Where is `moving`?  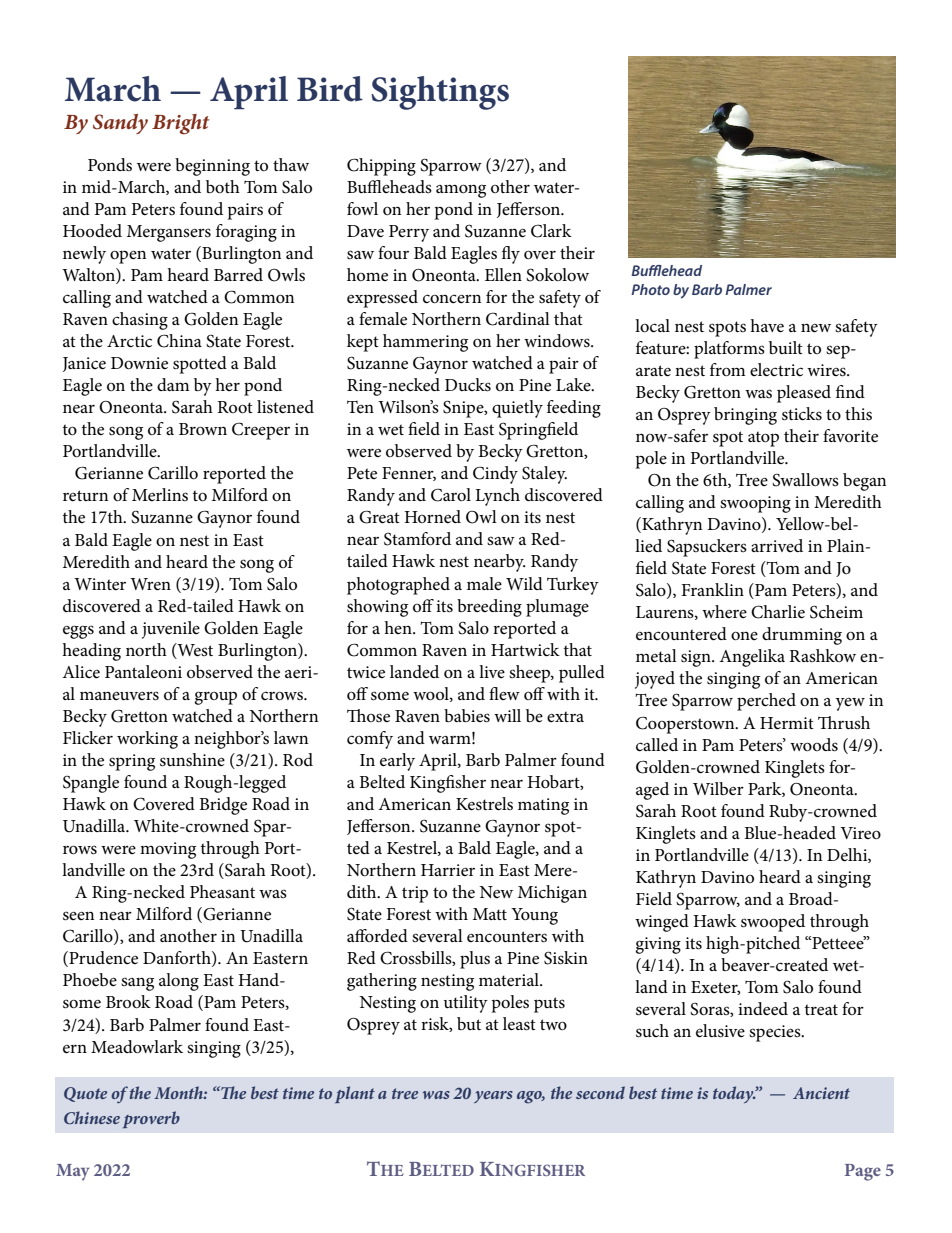
moving is located at coordinates (168, 850).
